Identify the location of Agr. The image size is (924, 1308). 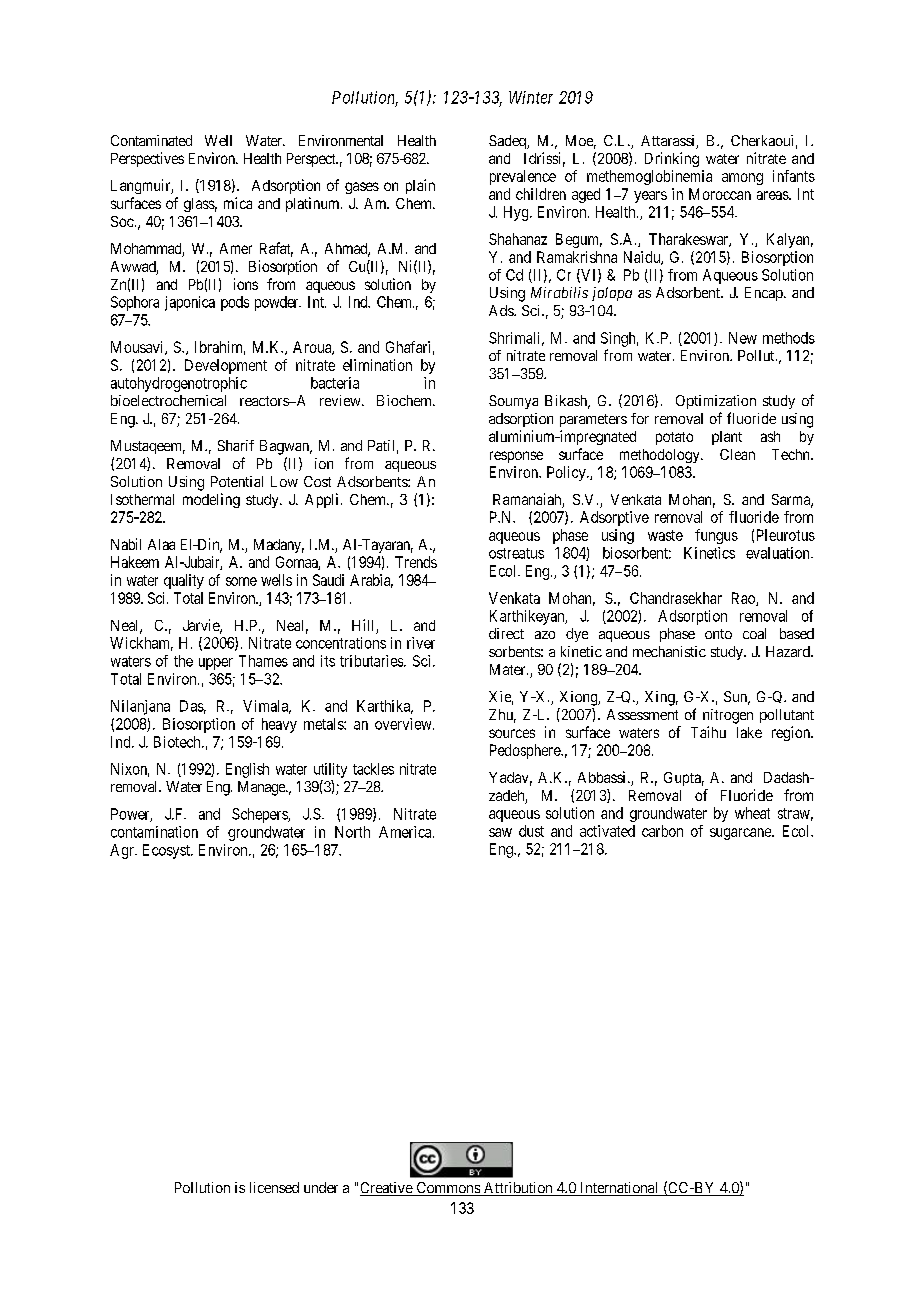
(123, 851).
